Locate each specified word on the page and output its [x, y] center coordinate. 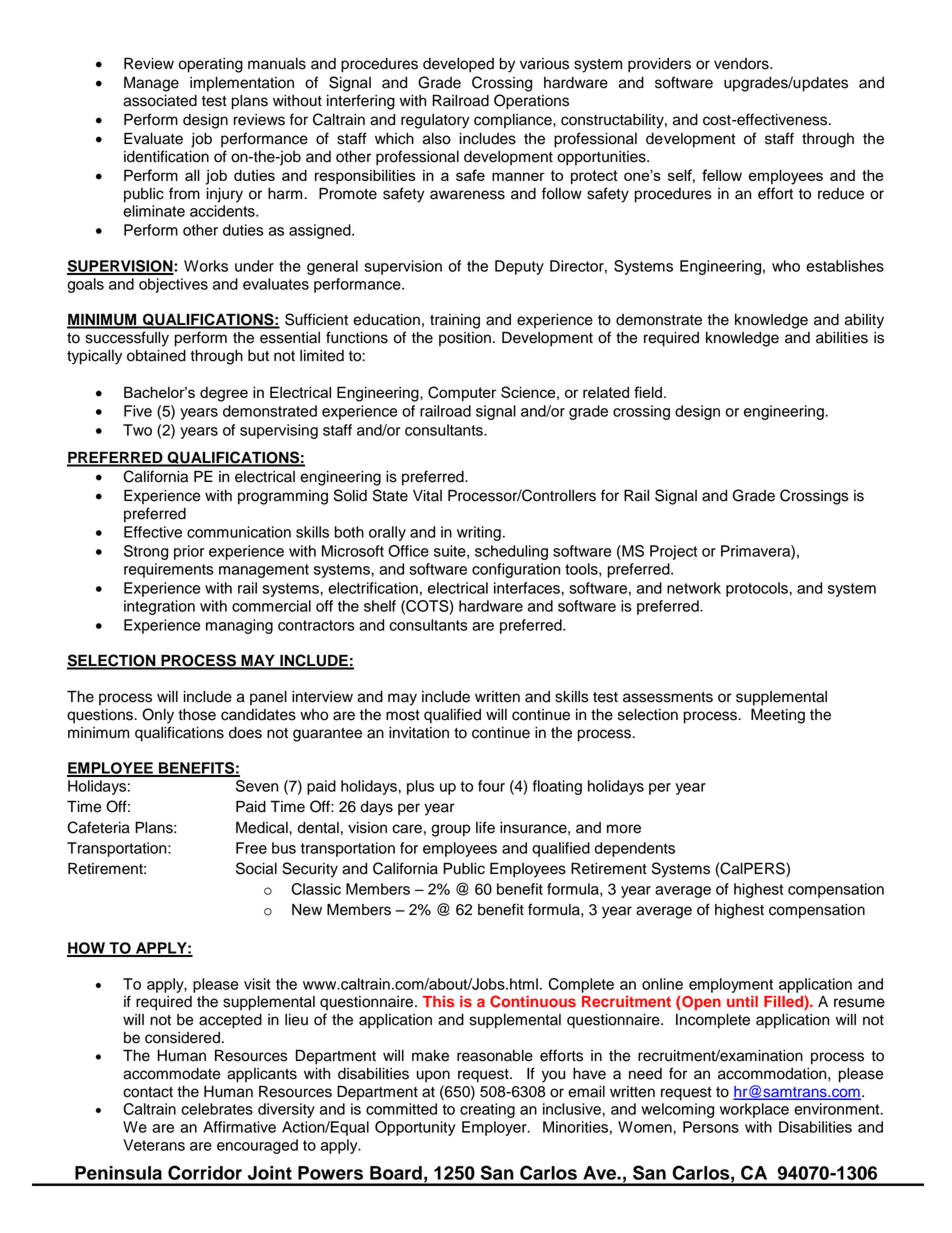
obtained [156, 356]
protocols [758, 589]
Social [256, 868]
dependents [635, 849]
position [465, 339]
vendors [742, 64]
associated [160, 101]
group [451, 830]
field [648, 392]
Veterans [154, 1145]
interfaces [528, 588]
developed [458, 65]
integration [159, 607]
